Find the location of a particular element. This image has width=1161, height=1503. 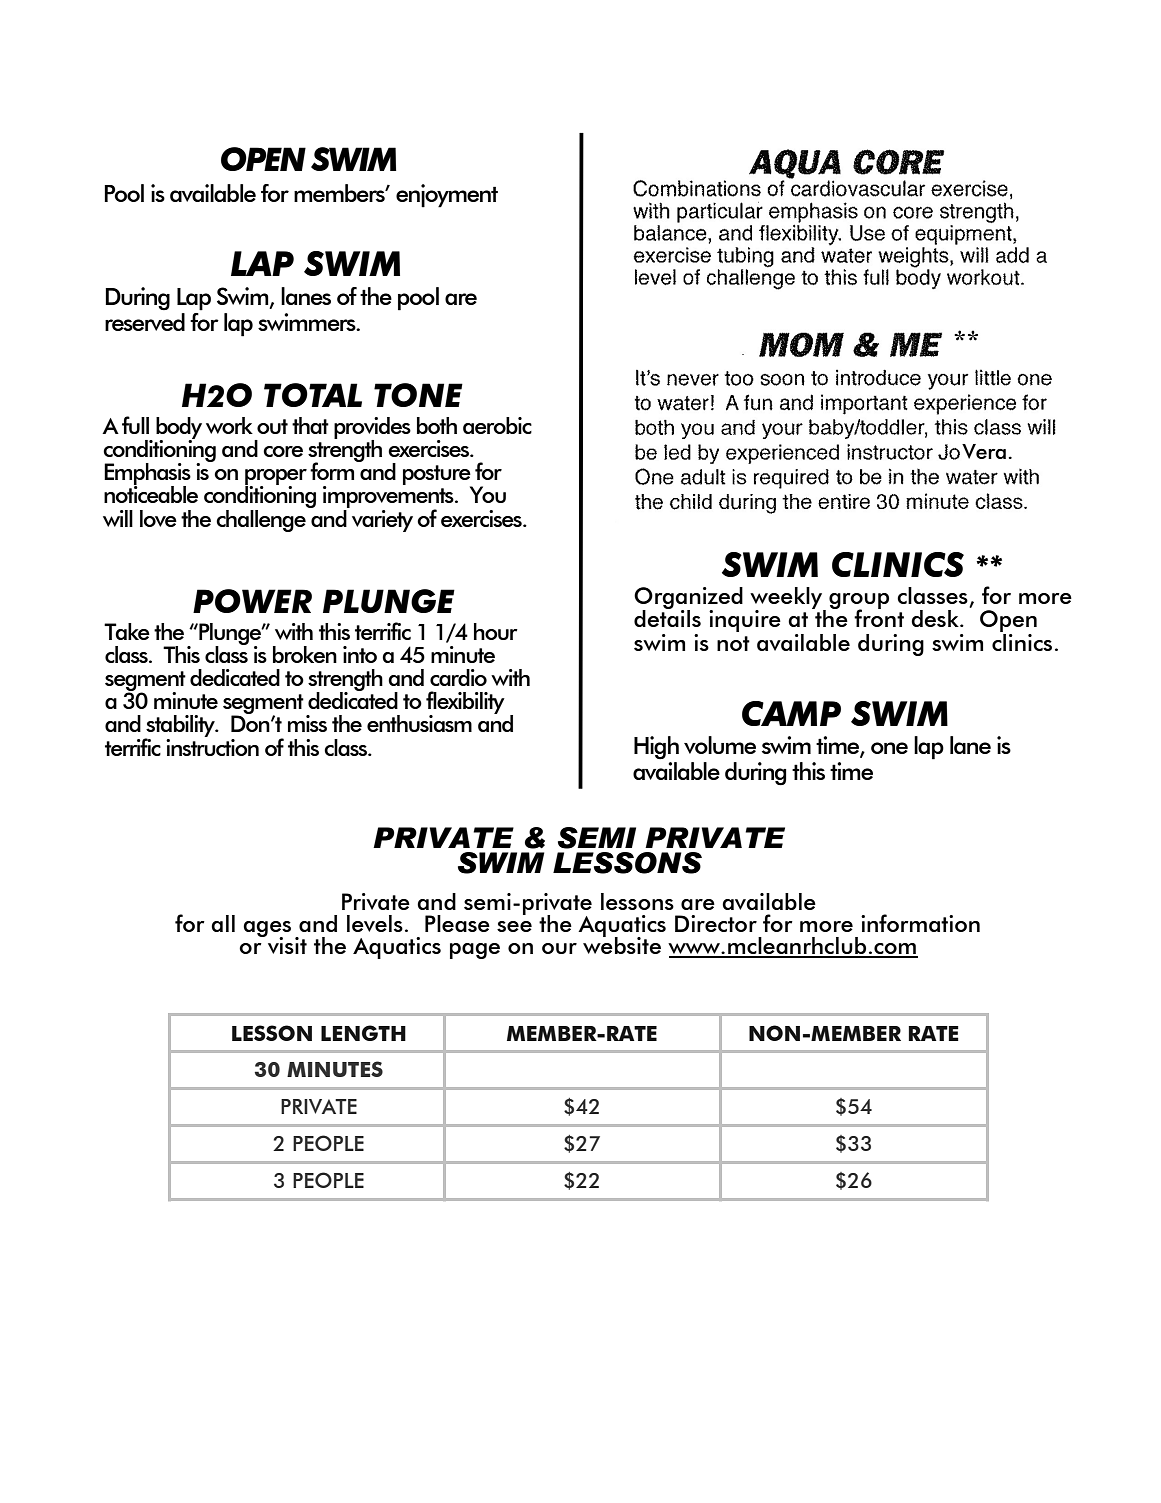

front is located at coordinates (879, 617).
